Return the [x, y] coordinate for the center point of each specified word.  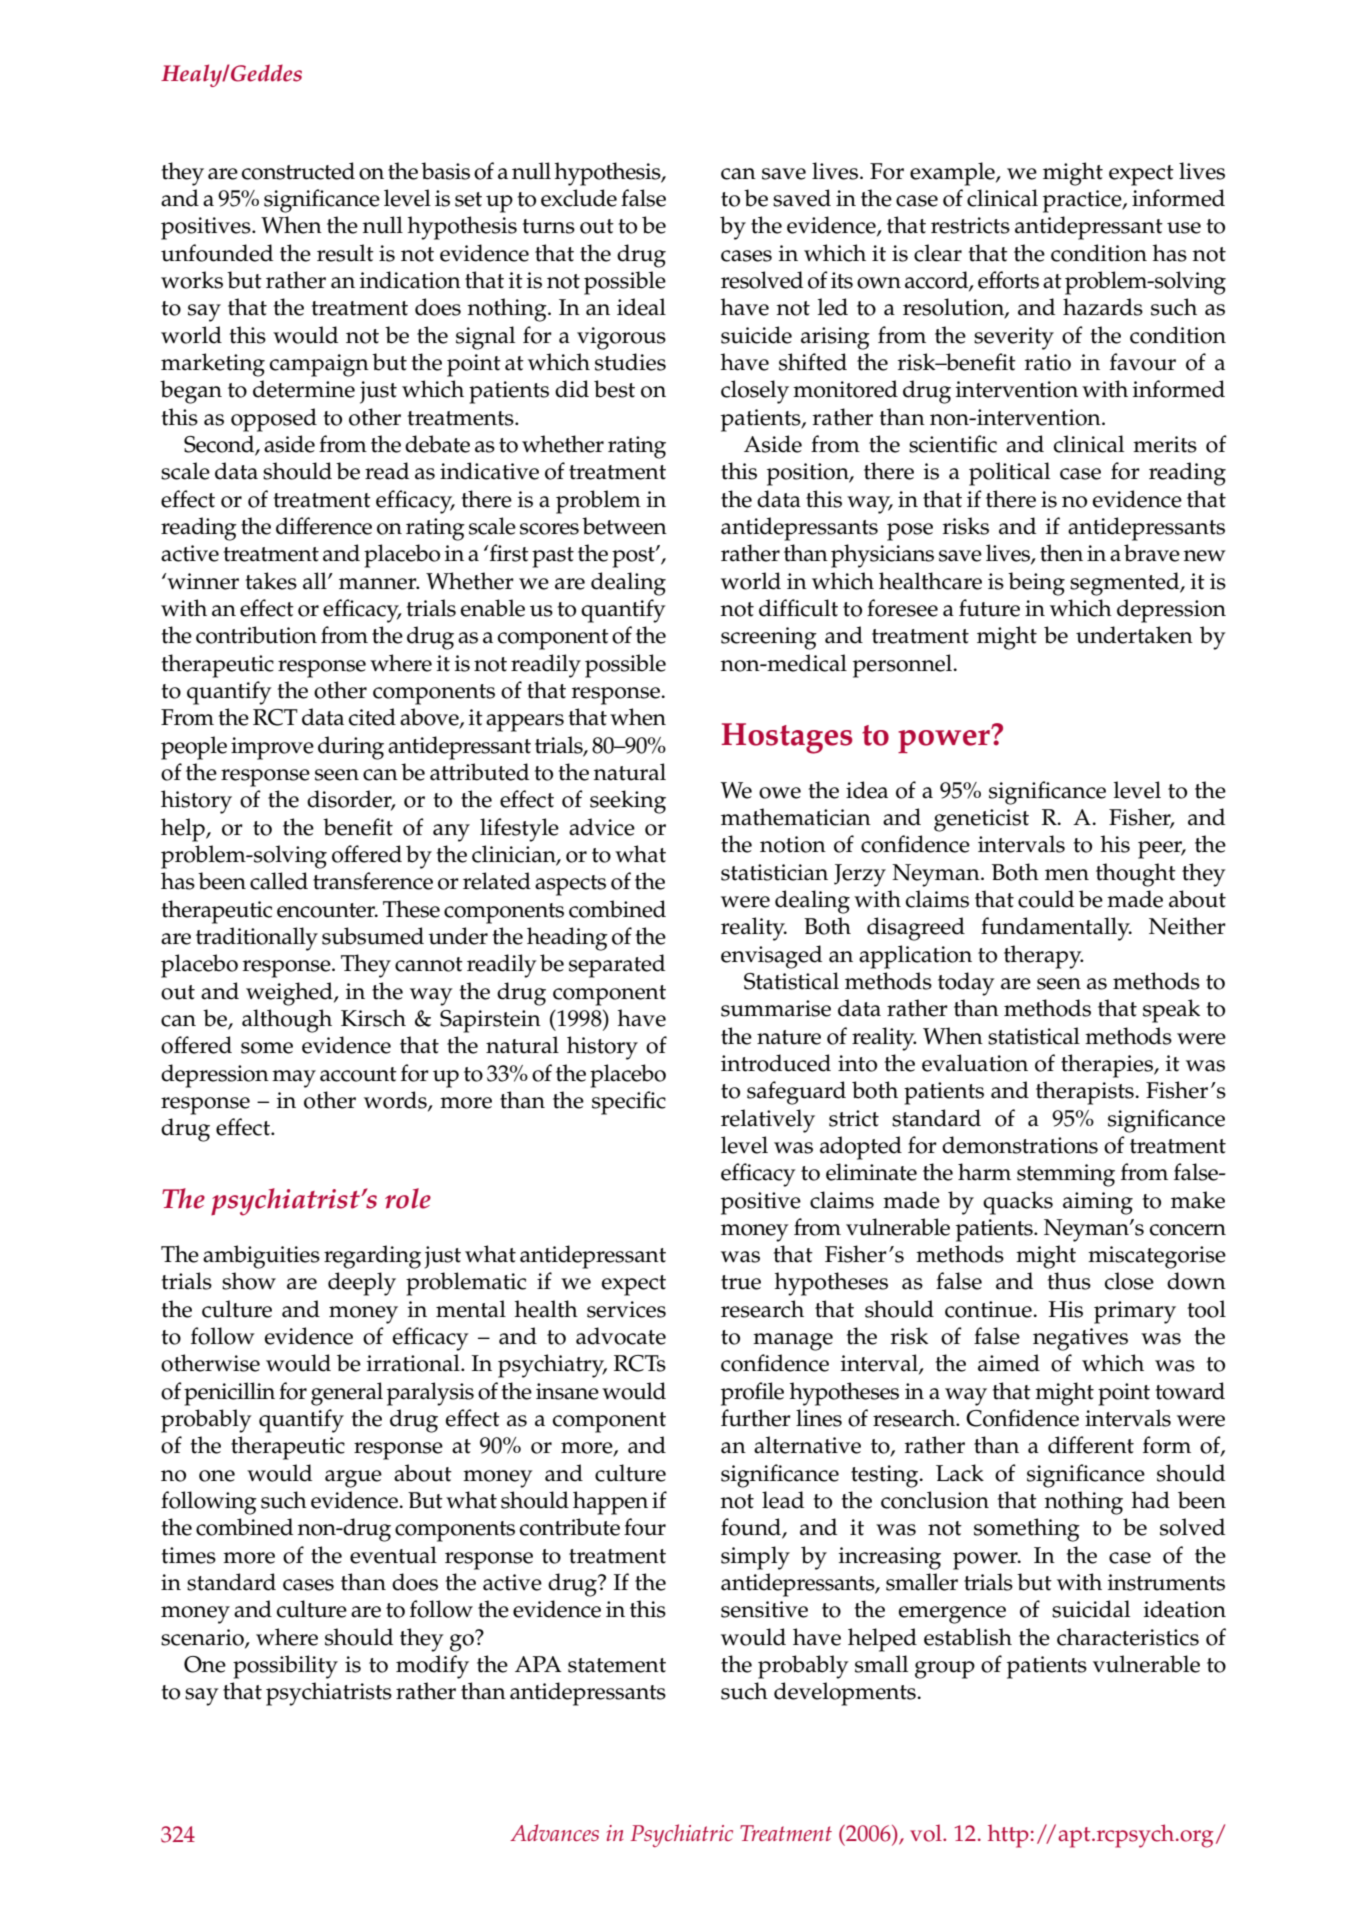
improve [272, 748]
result [345, 253]
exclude [579, 198]
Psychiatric [682, 1835]
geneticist [981, 820]
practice [1083, 201]
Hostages [787, 738]
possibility [285, 1667]
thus [1069, 1281]
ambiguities [261, 1257]
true [741, 1282]
